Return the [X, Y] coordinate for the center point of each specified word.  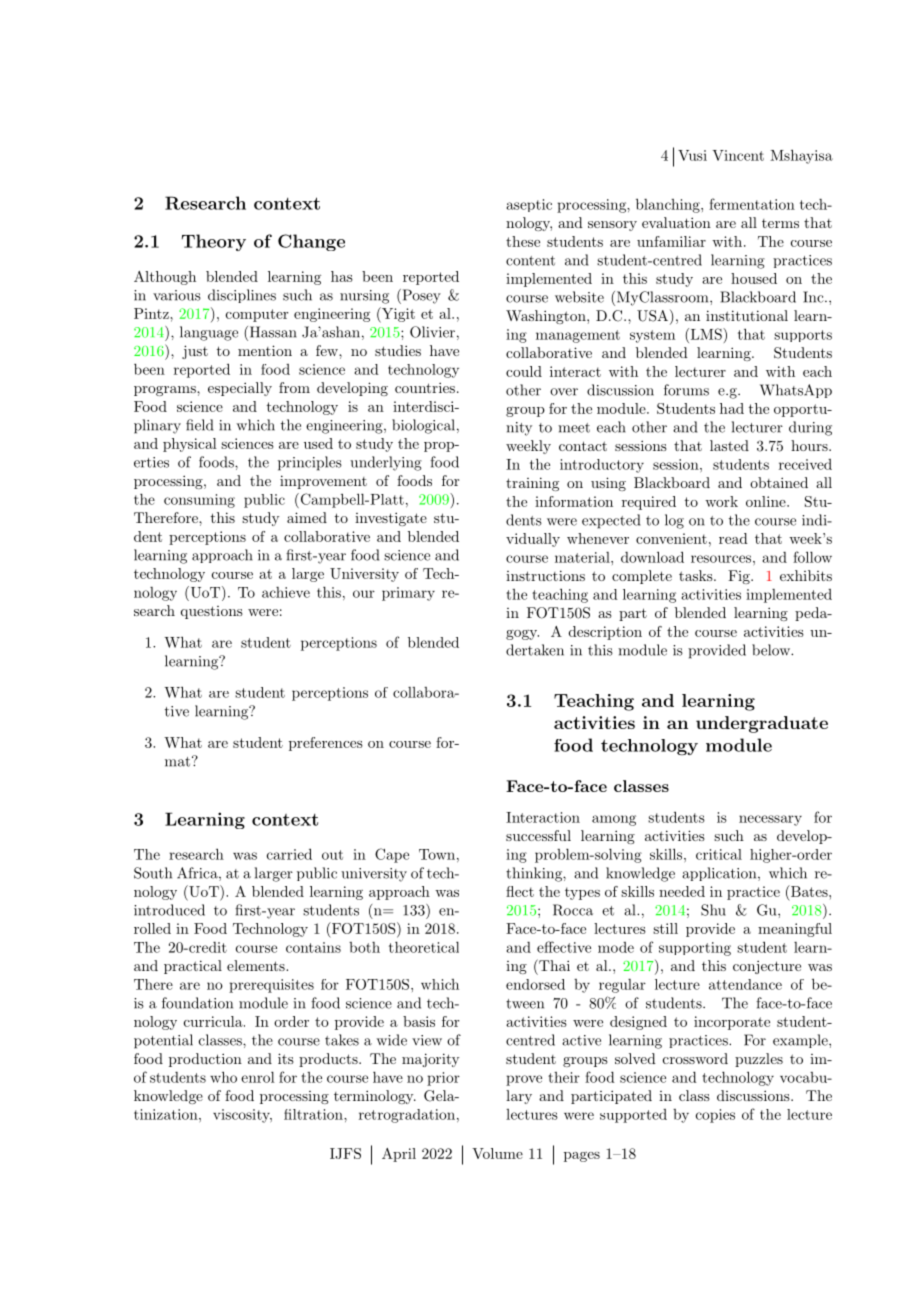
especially [240, 389]
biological [423, 426]
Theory [214, 242]
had [732, 408]
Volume [497, 1153]
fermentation [752, 204]
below [772, 650]
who [223, 1077]
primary [408, 594]
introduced [169, 910]
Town [437, 854]
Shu [713, 910]
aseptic [529, 205]
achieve [286, 592]
